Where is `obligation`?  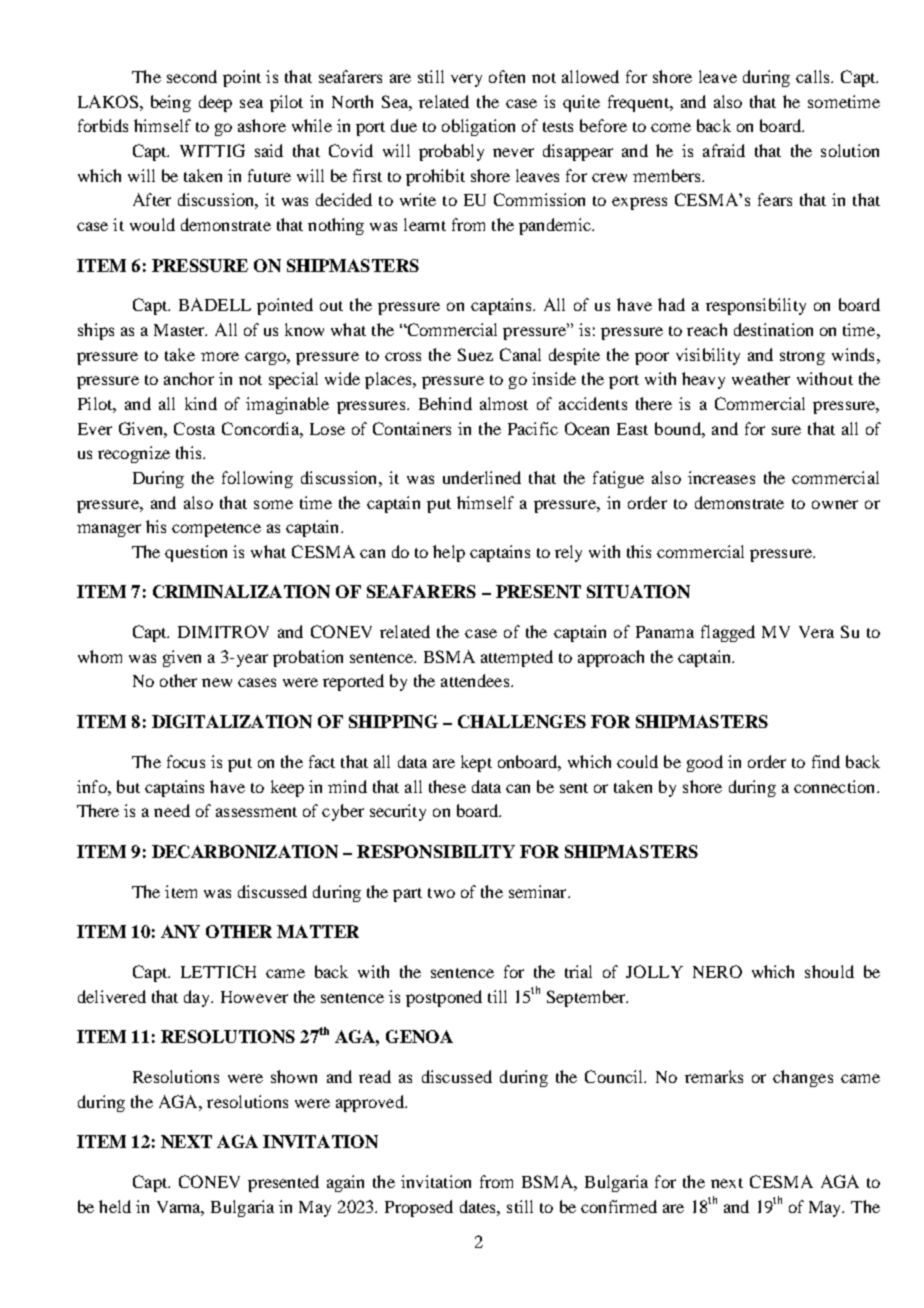 obligation is located at coordinates (478, 127).
